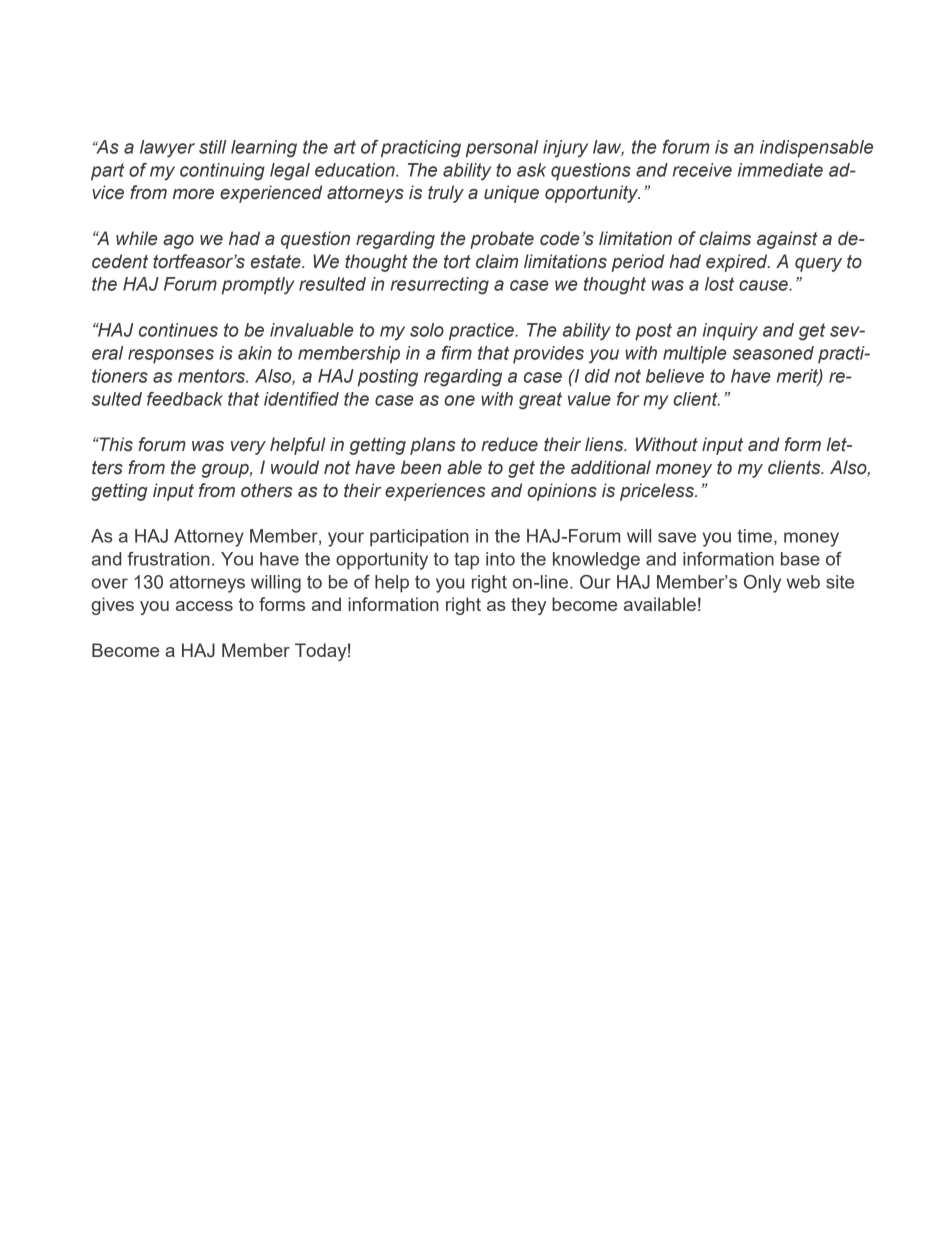 Image resolution: width=952 pixels, height=1233 pixels. I want to click on access, so click(204, 606).
